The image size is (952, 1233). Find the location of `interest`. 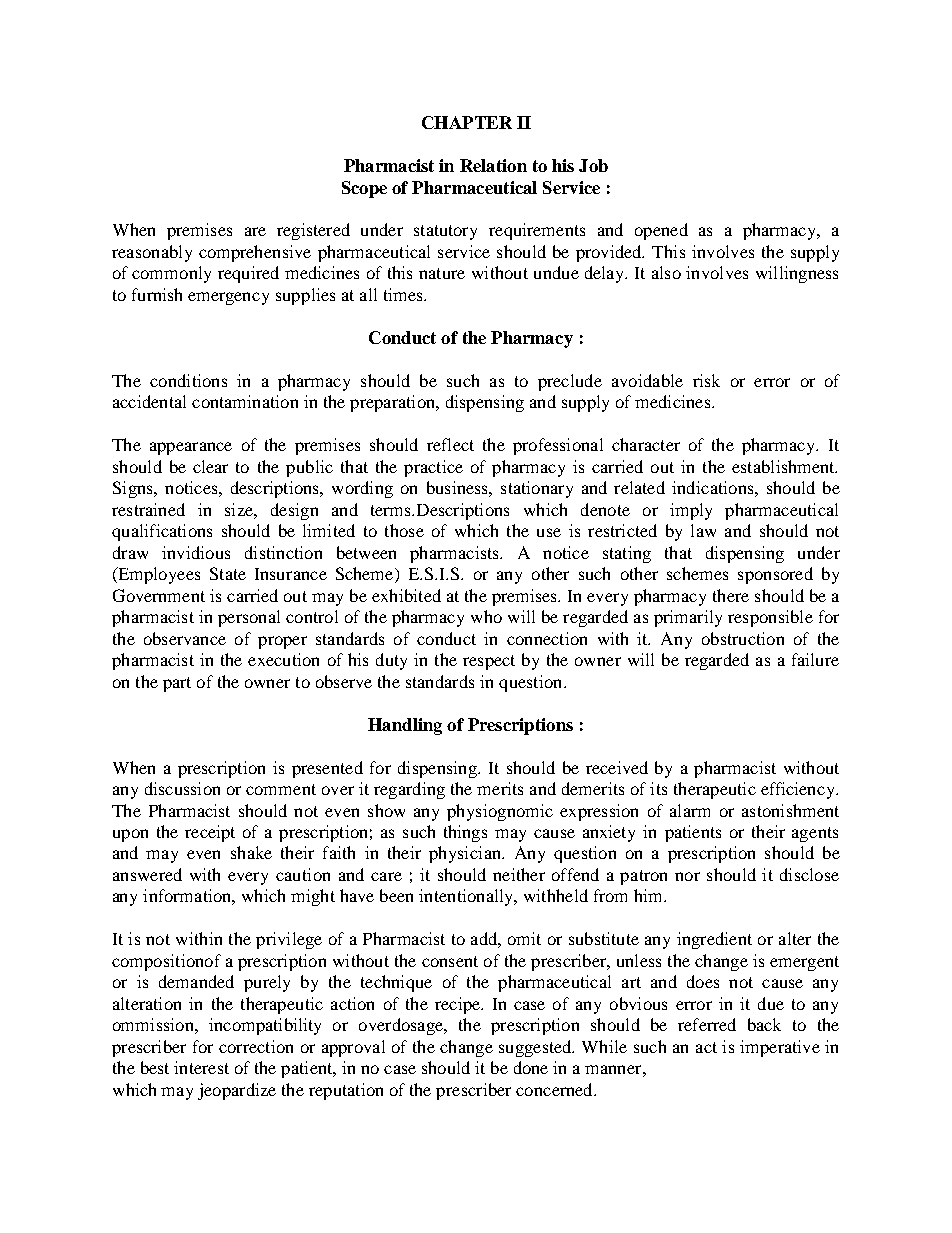

interest is located at coordinates (201, 1067).
